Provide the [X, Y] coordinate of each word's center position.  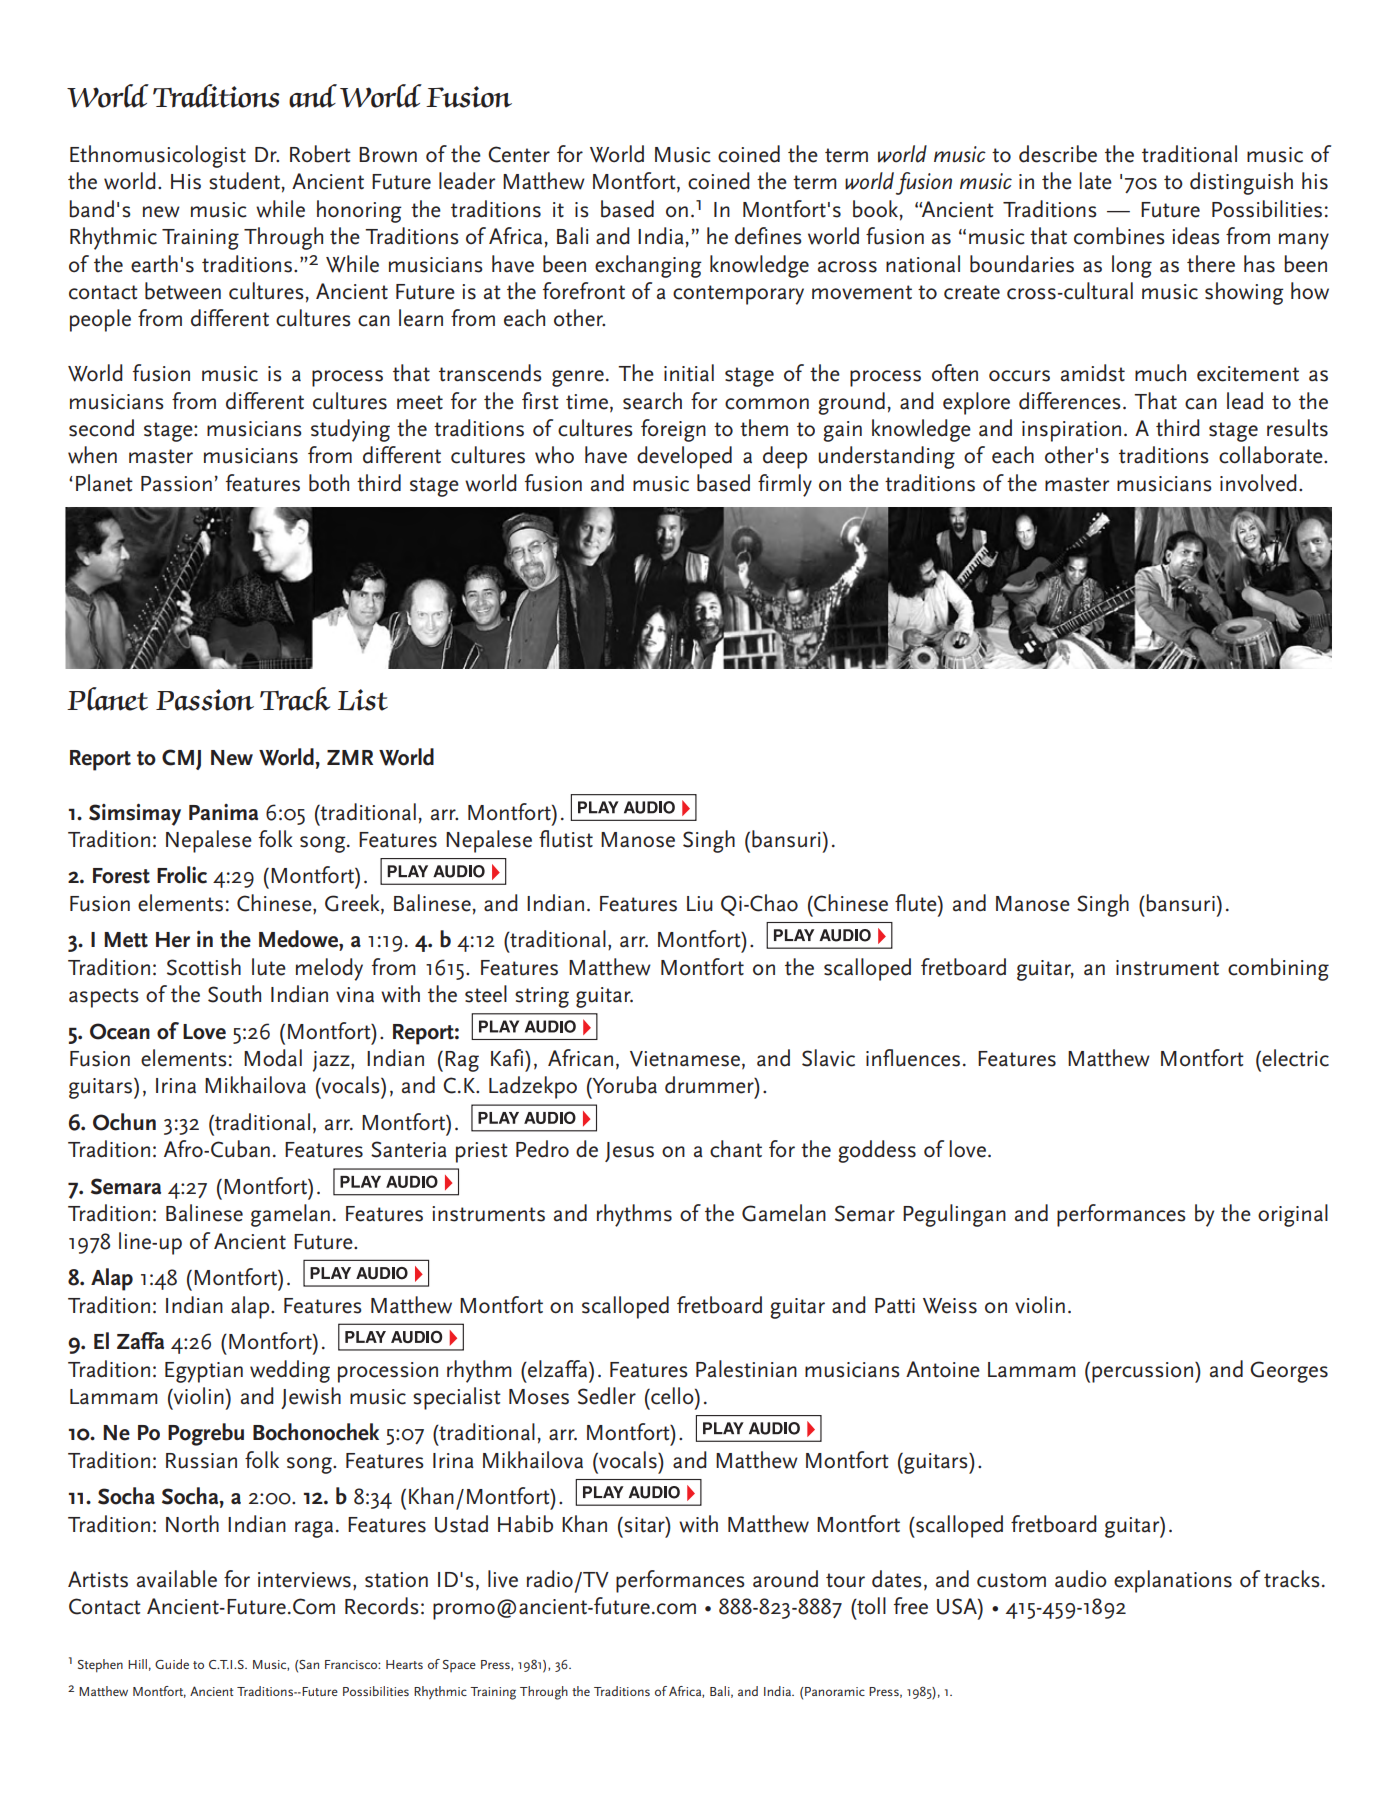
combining [1278, 969]
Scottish [204, 967]
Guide [172, 1664]
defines [768, 236]
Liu [700, 904]
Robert [320, 154]
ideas [1196, 236]
